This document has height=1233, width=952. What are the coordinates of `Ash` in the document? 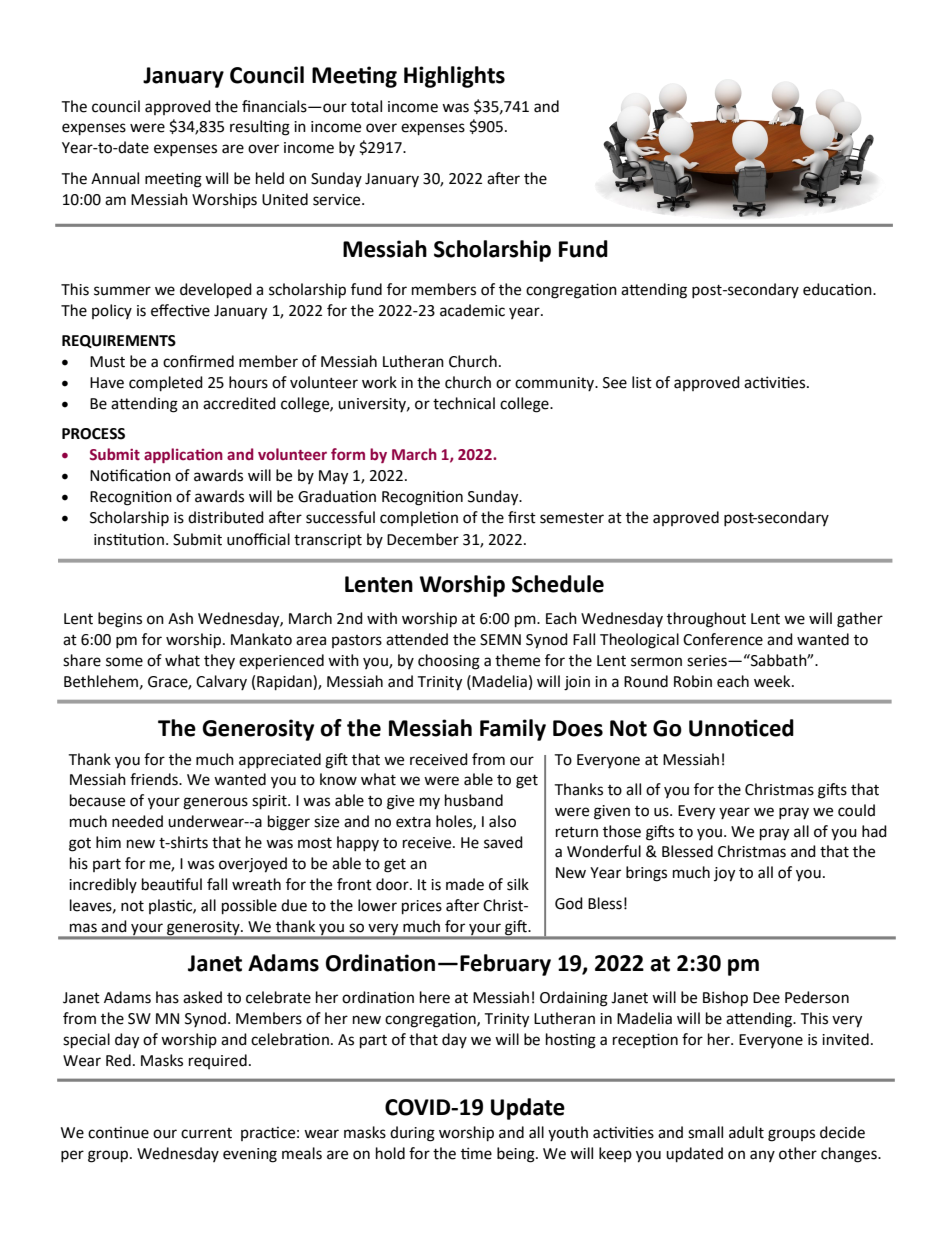 It's located at (180, 618).
